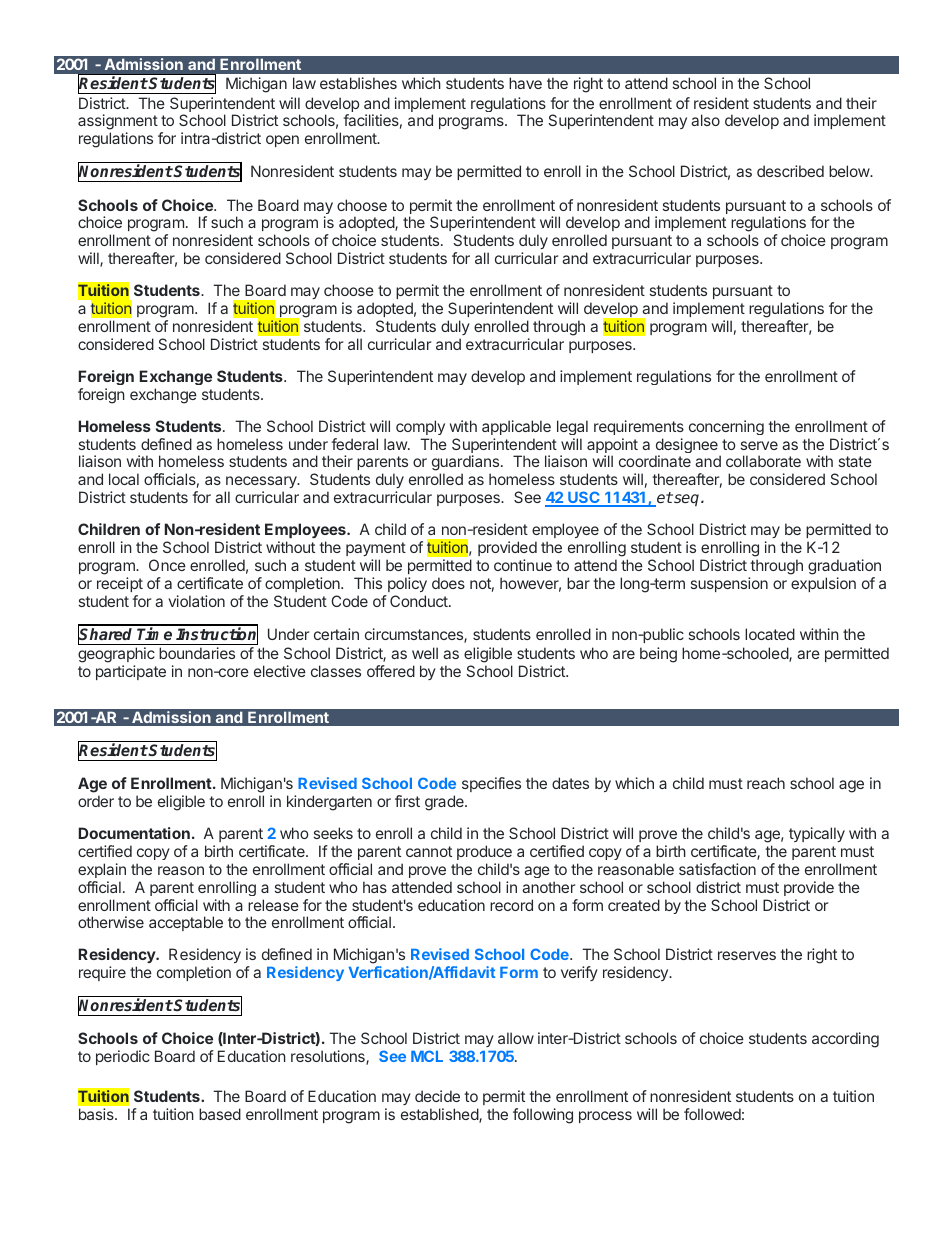 This document has width=952, height=1233. What do you see at coordinates (729, 584) in the document?
I see `suspension` at bounding box center [729, 584].
